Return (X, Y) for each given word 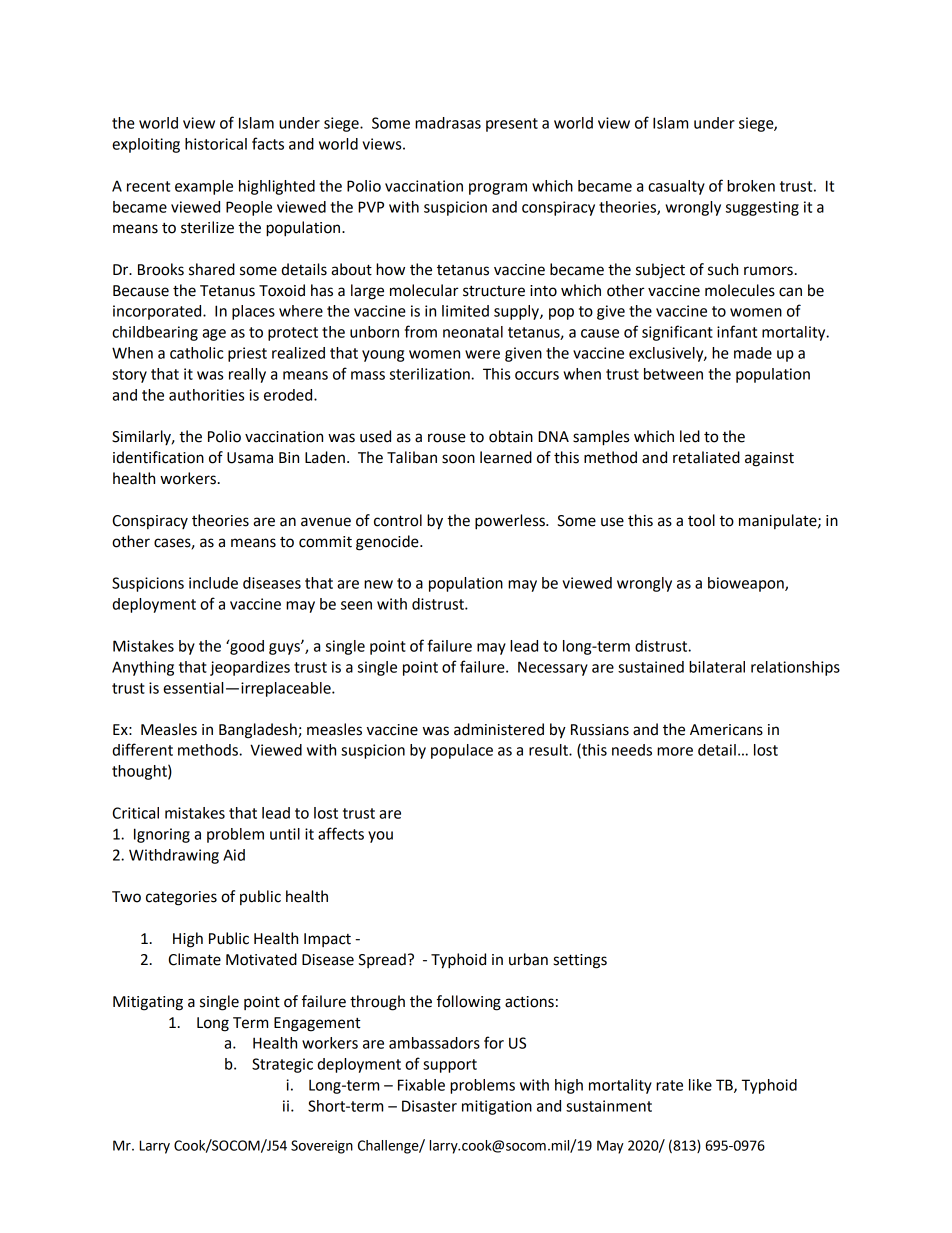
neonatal (473, 332)
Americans (726, 730)
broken (751, 186)
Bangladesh (259, 731)
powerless (511, 522)
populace (462, 751)
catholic (196, 353)
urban (528, 959)
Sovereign (322, 1147)
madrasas (448, 123)
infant (737, 331)
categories (181, 898)
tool (701, 520)
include (213, 583)
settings (580, 961)
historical (216, 144)
